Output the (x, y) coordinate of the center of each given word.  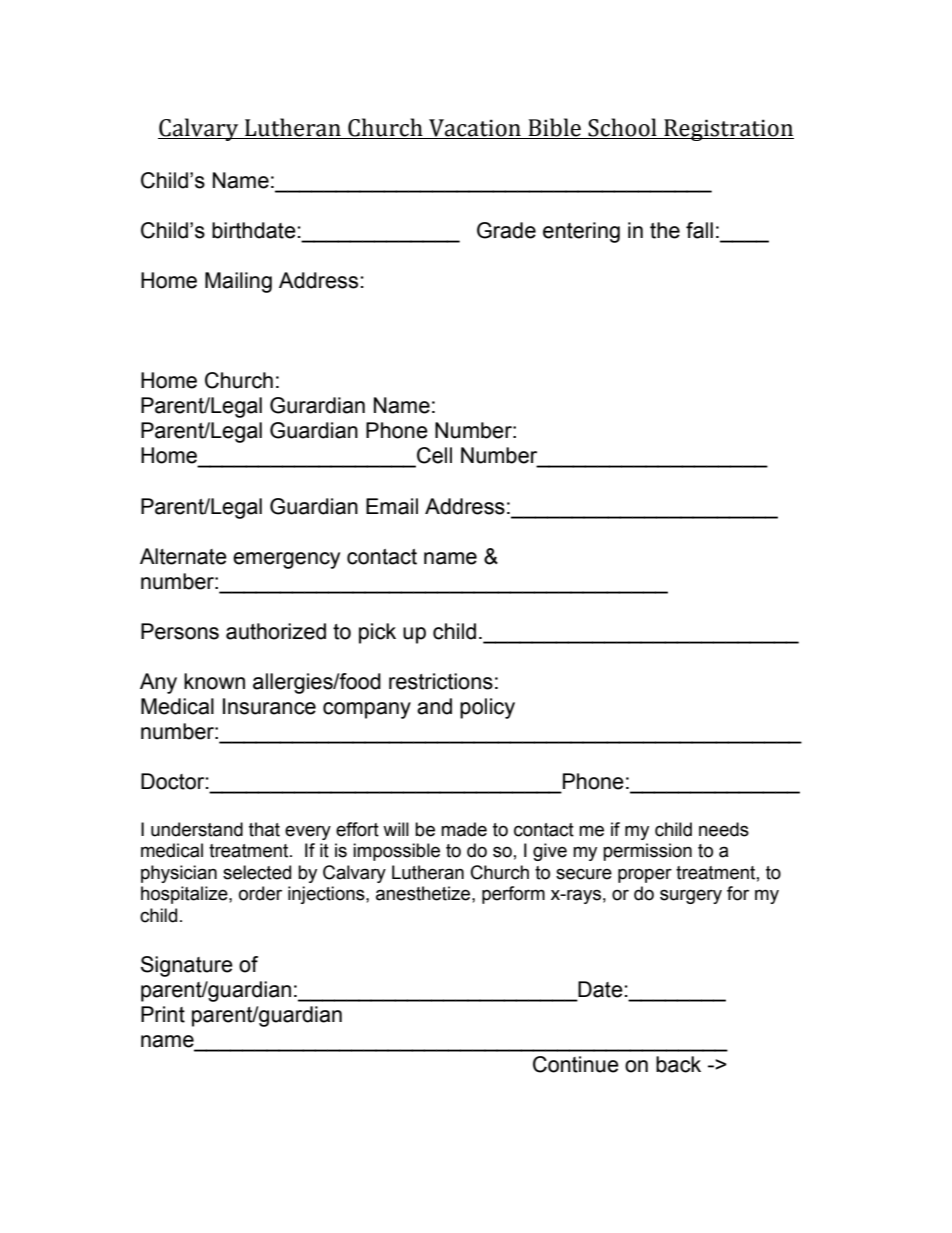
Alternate (183, 556)
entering (581, 232)
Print (163, 1014)
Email (392, 506)
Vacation (475, 128)
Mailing (238, 282)
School (622, 127)
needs (724, 829)
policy (487, 708)
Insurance (269, 706)
